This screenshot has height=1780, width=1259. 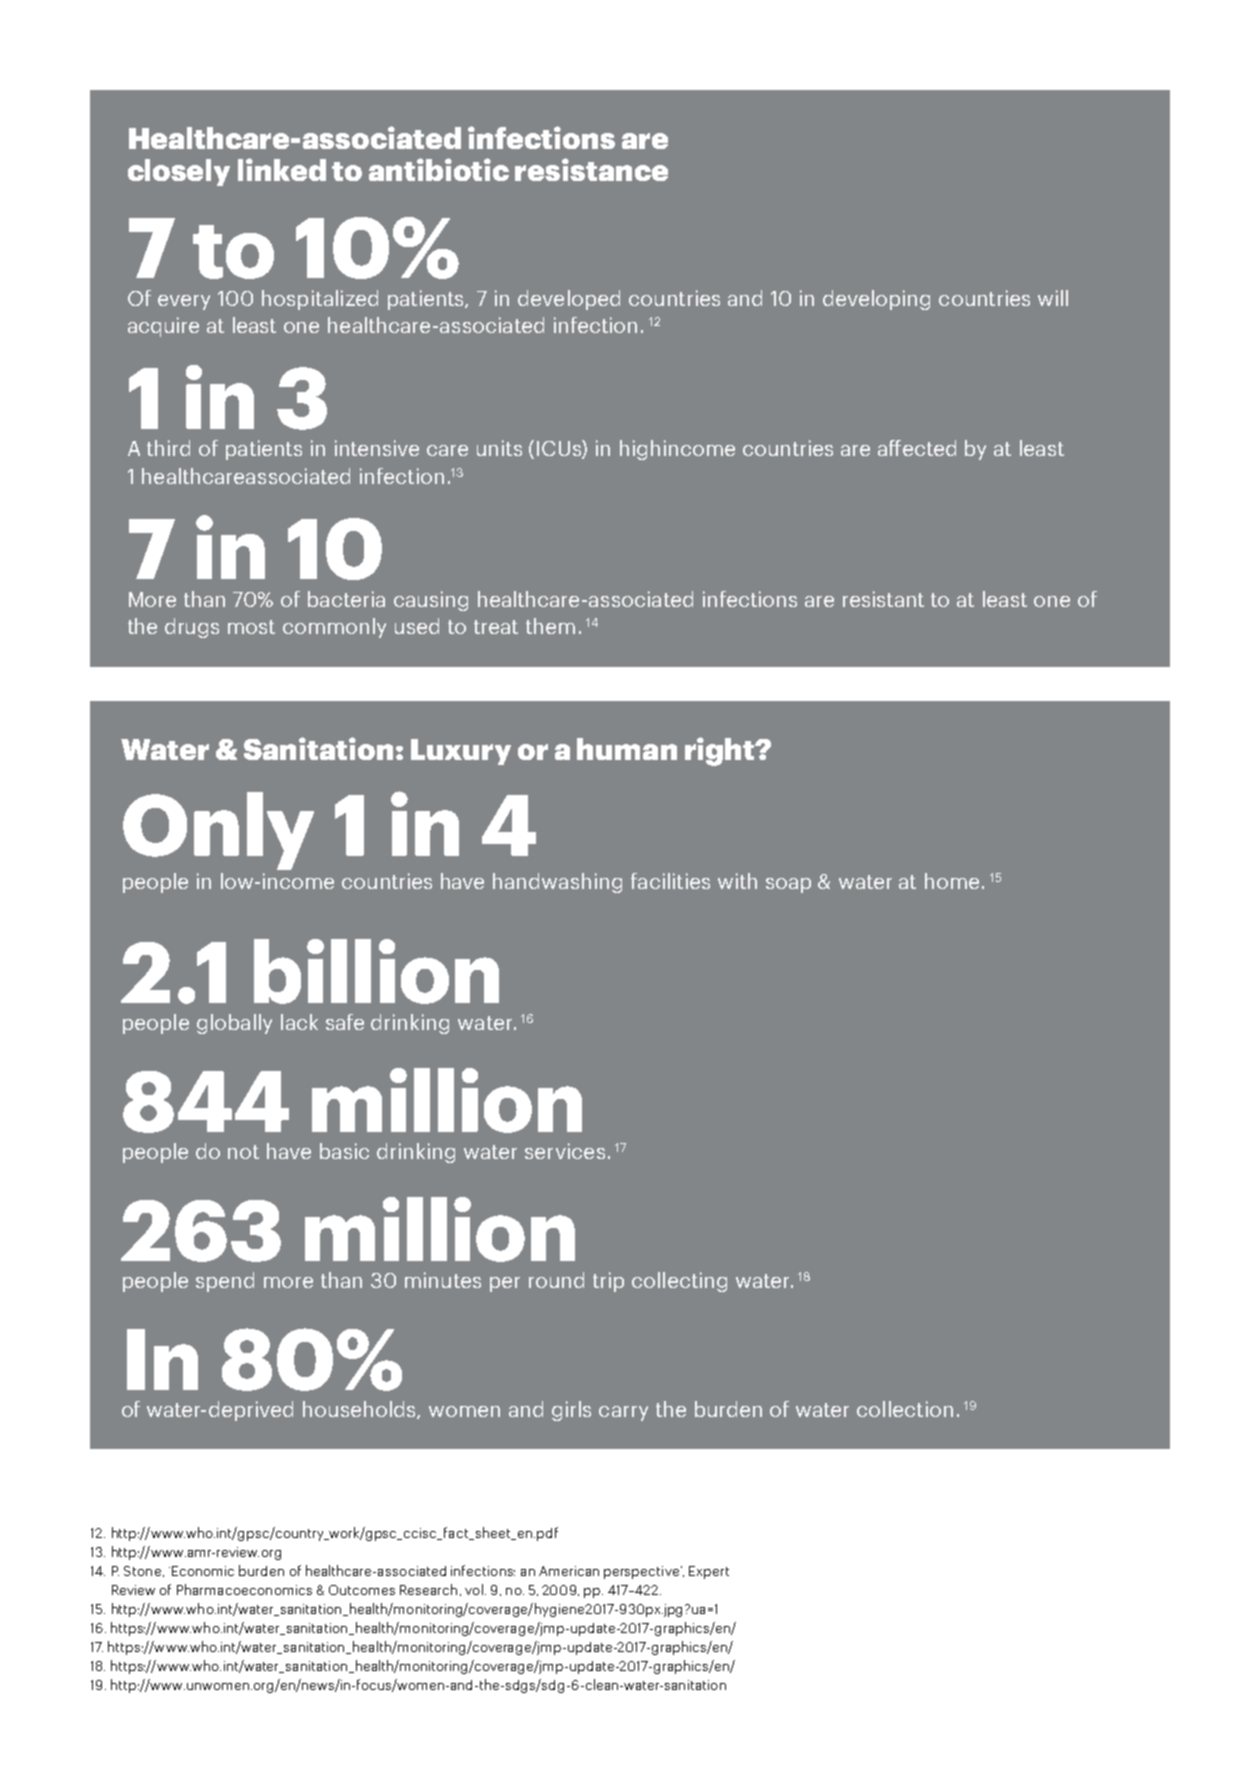 I want to click on Stone, so click(x=142, y=1571).
